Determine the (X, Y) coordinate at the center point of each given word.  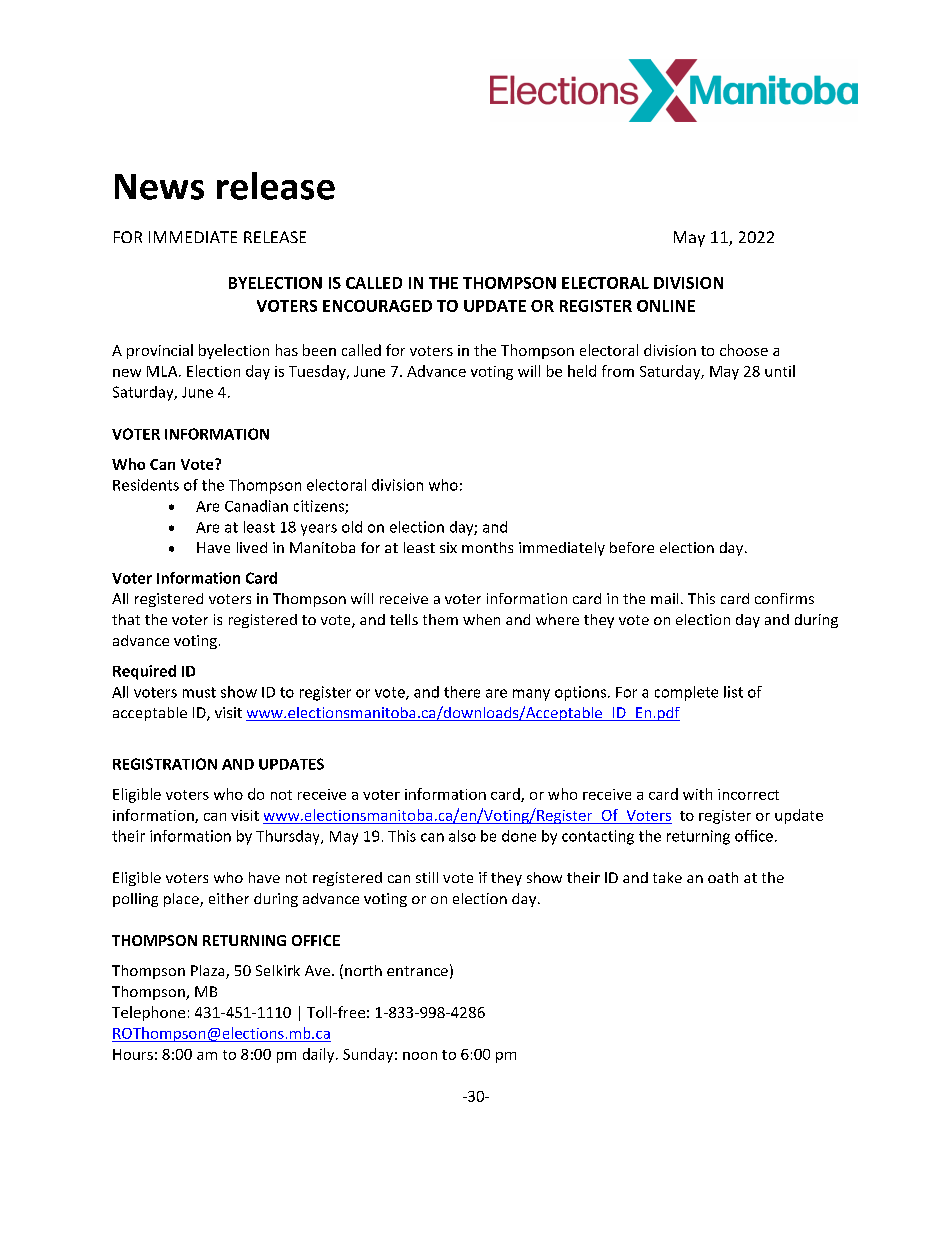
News (159, 187)
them (440, 619)
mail (664, 598)
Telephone (148, 1013)
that (126, 619)
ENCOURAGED (377, 306)
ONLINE (666, 306)
